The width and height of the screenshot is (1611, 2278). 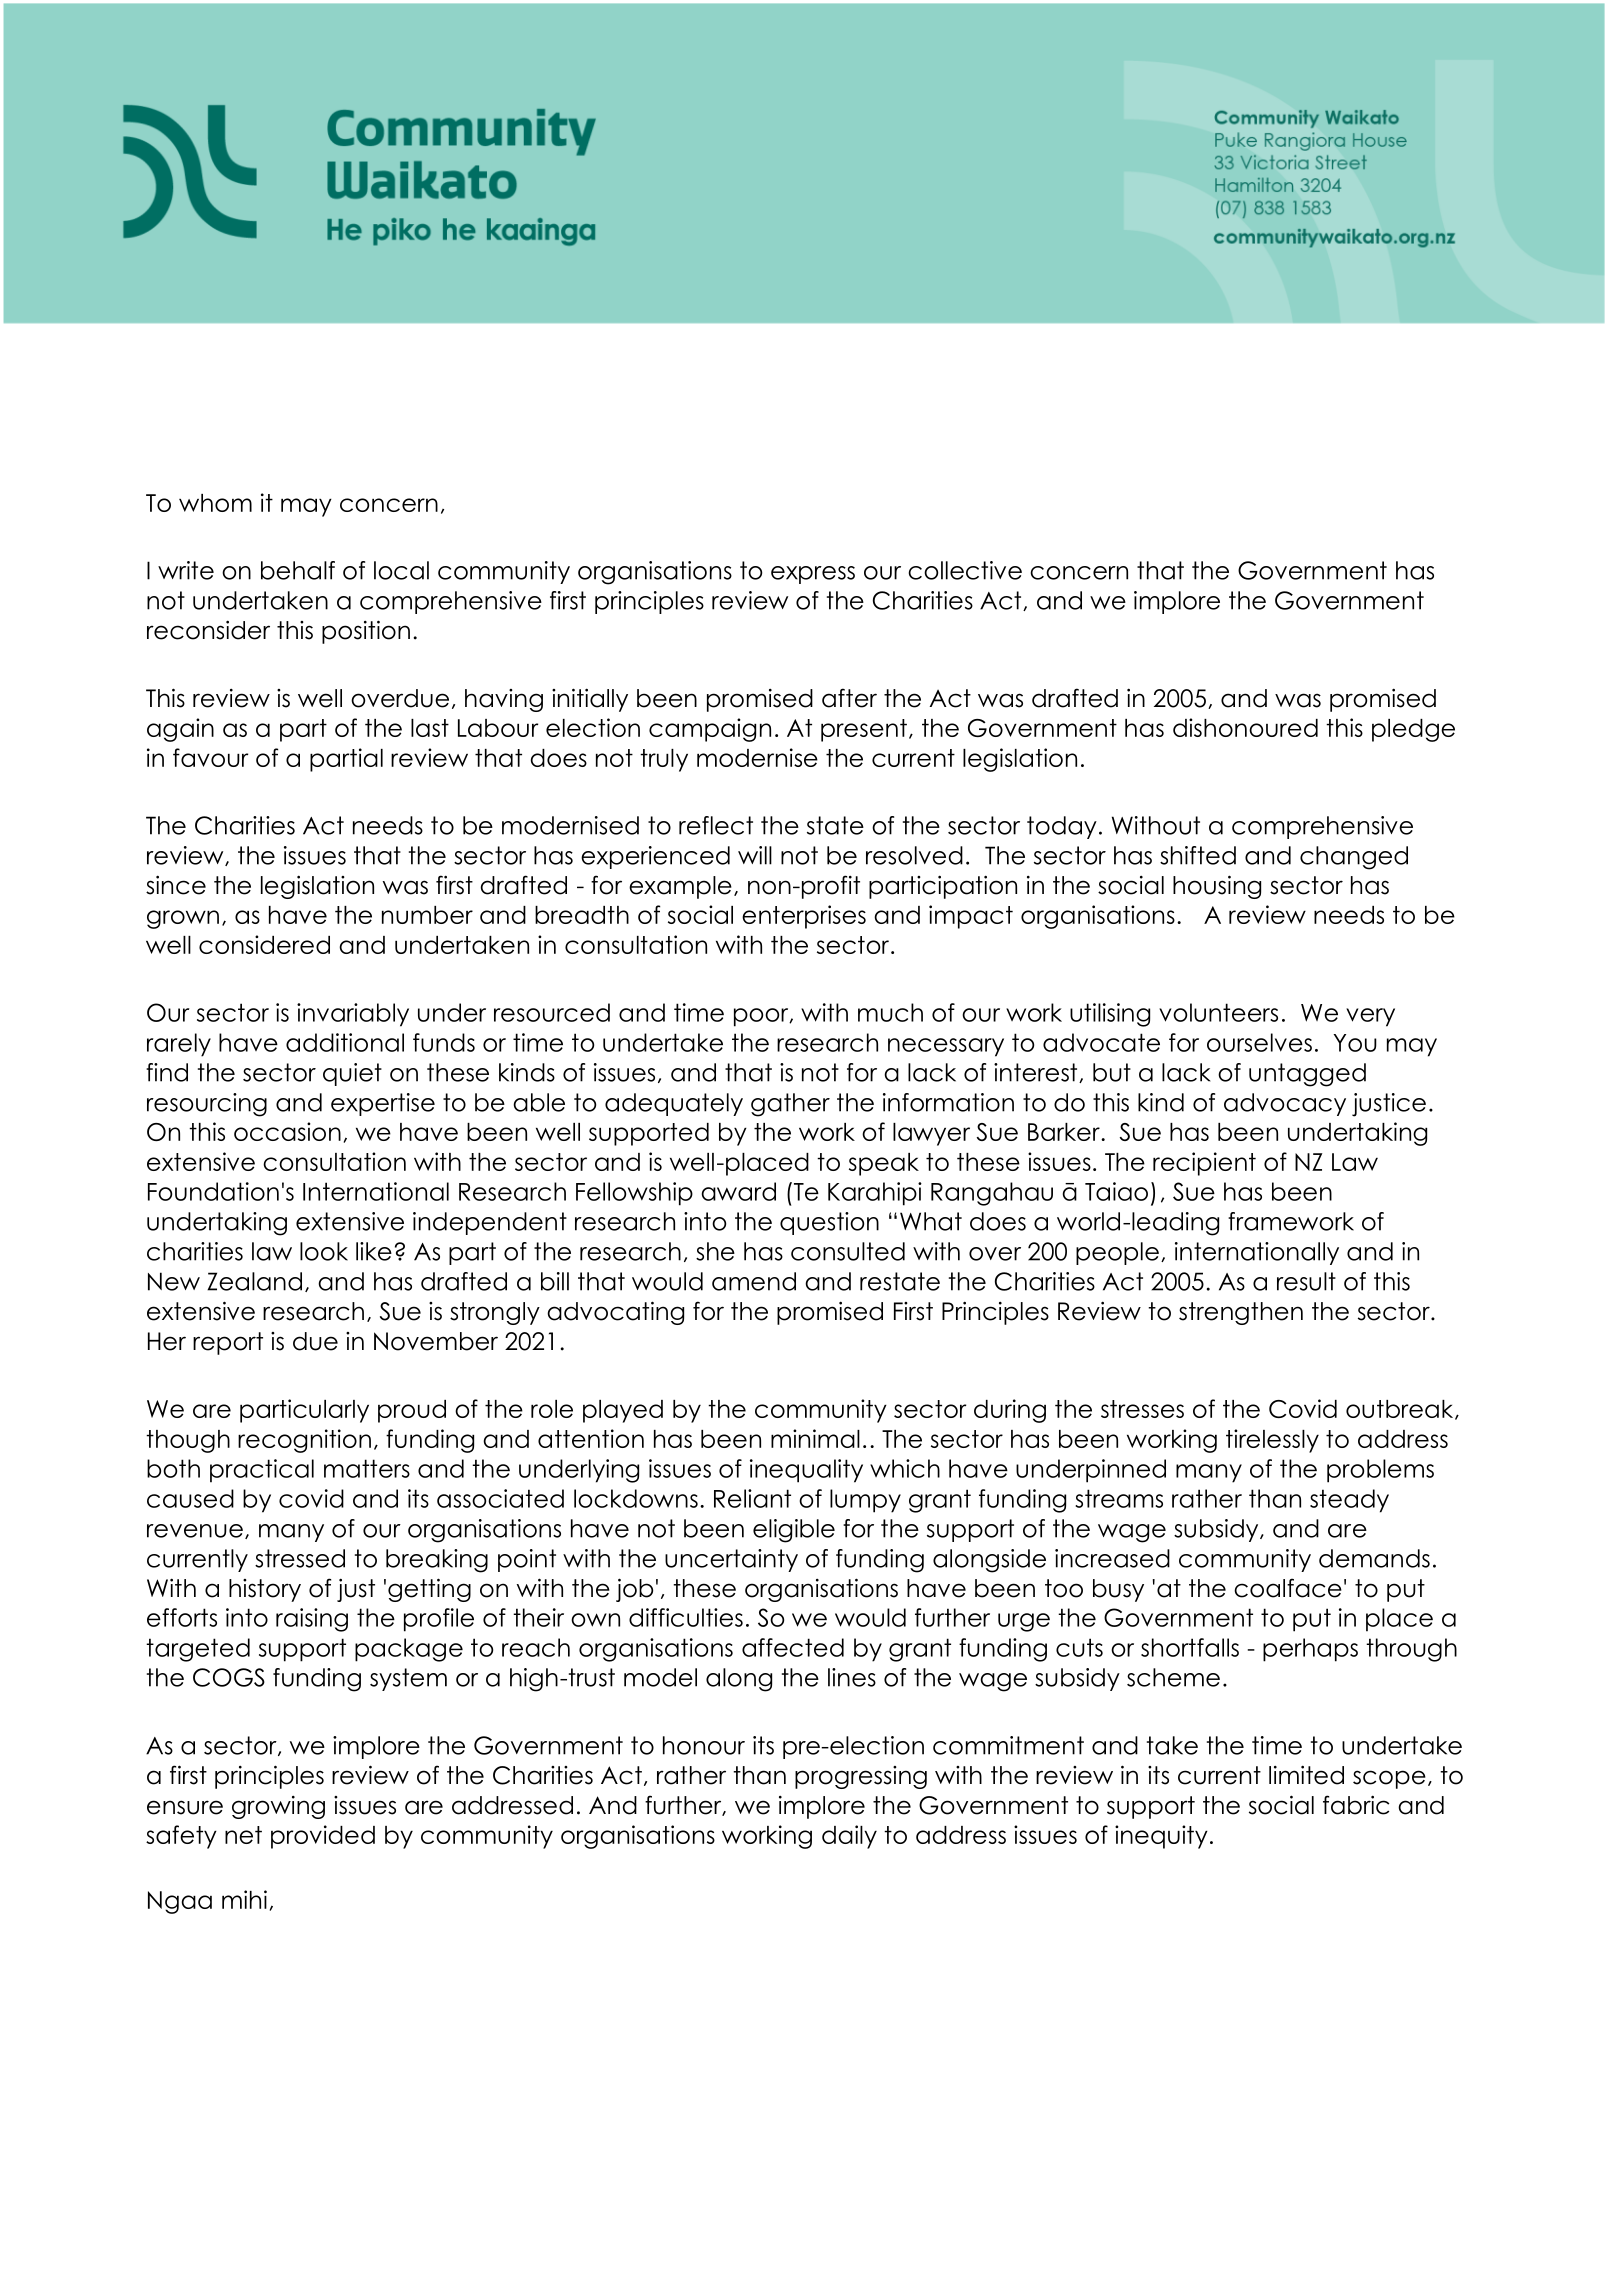 I want to click on behalf, so click(x=298, y=570).
